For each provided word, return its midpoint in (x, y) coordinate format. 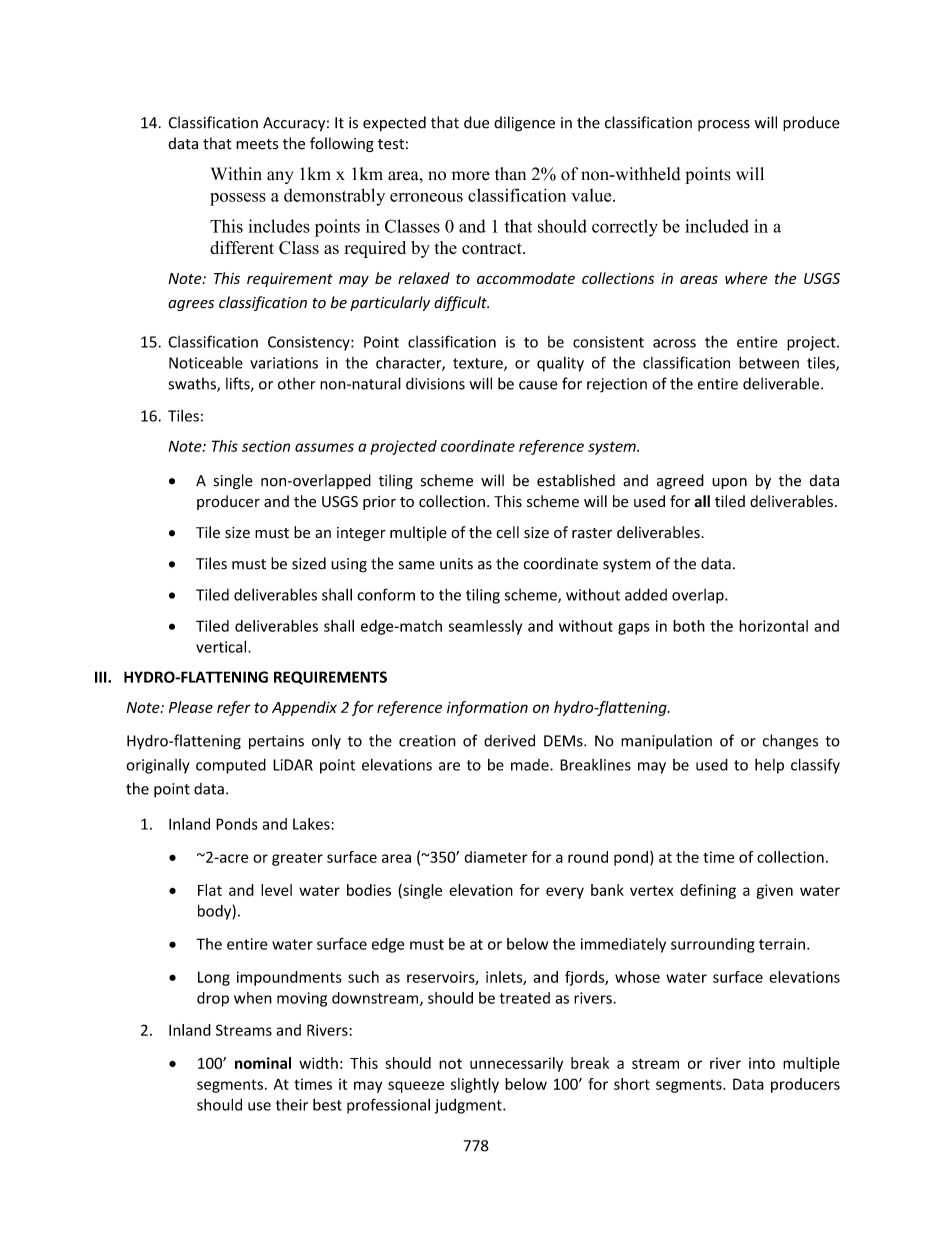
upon (729, 483)
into (762, 1063)
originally (158, 766)
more (471, 176)
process (724, 125)
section (266, 446)
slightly (475, 1085)
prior (379, 503)
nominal (263, 1063)
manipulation (666, 742)
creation (427, 741)
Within (236, 173)
